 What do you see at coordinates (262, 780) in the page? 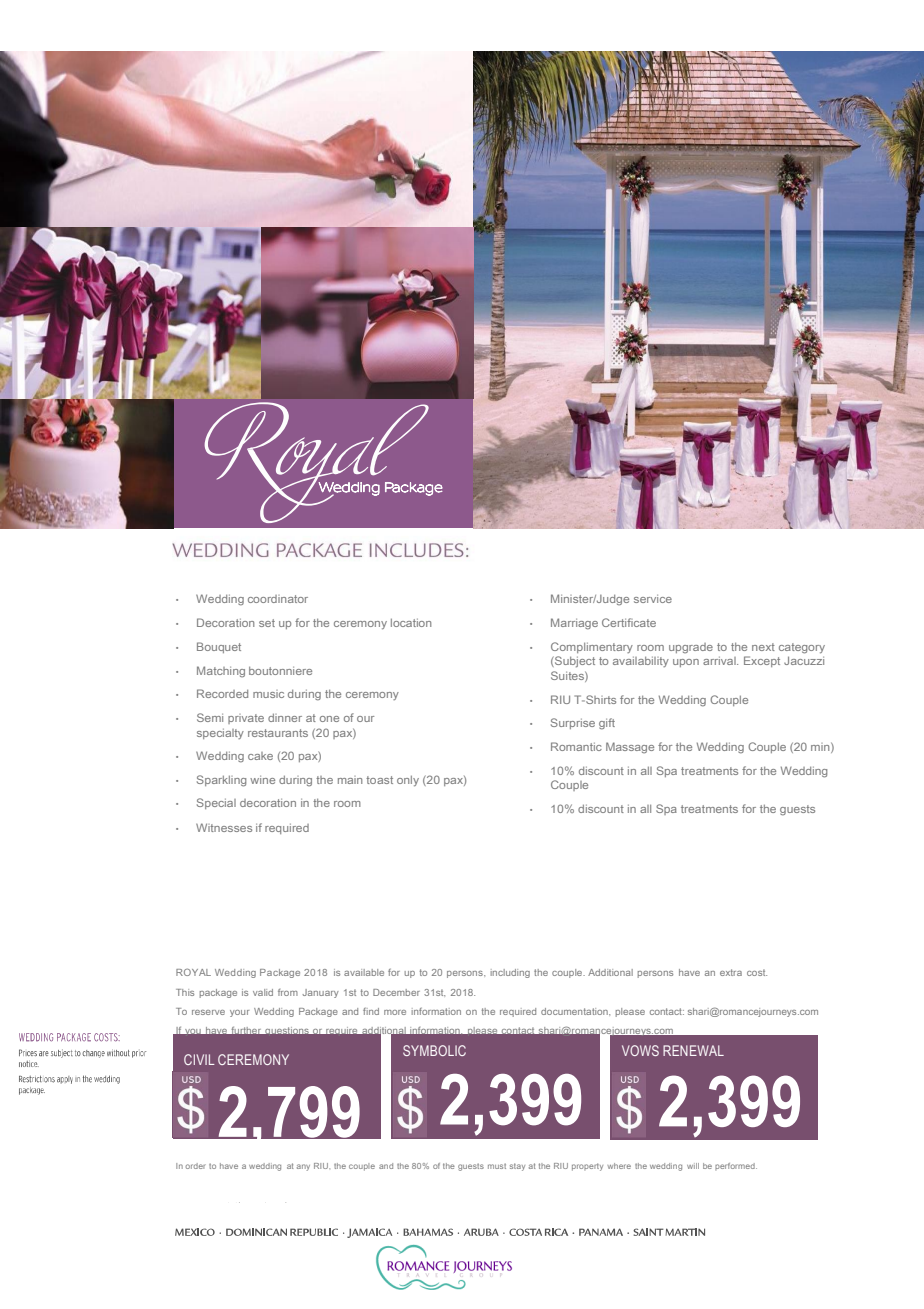
I see `wine` at bounding box center [262, 780].
